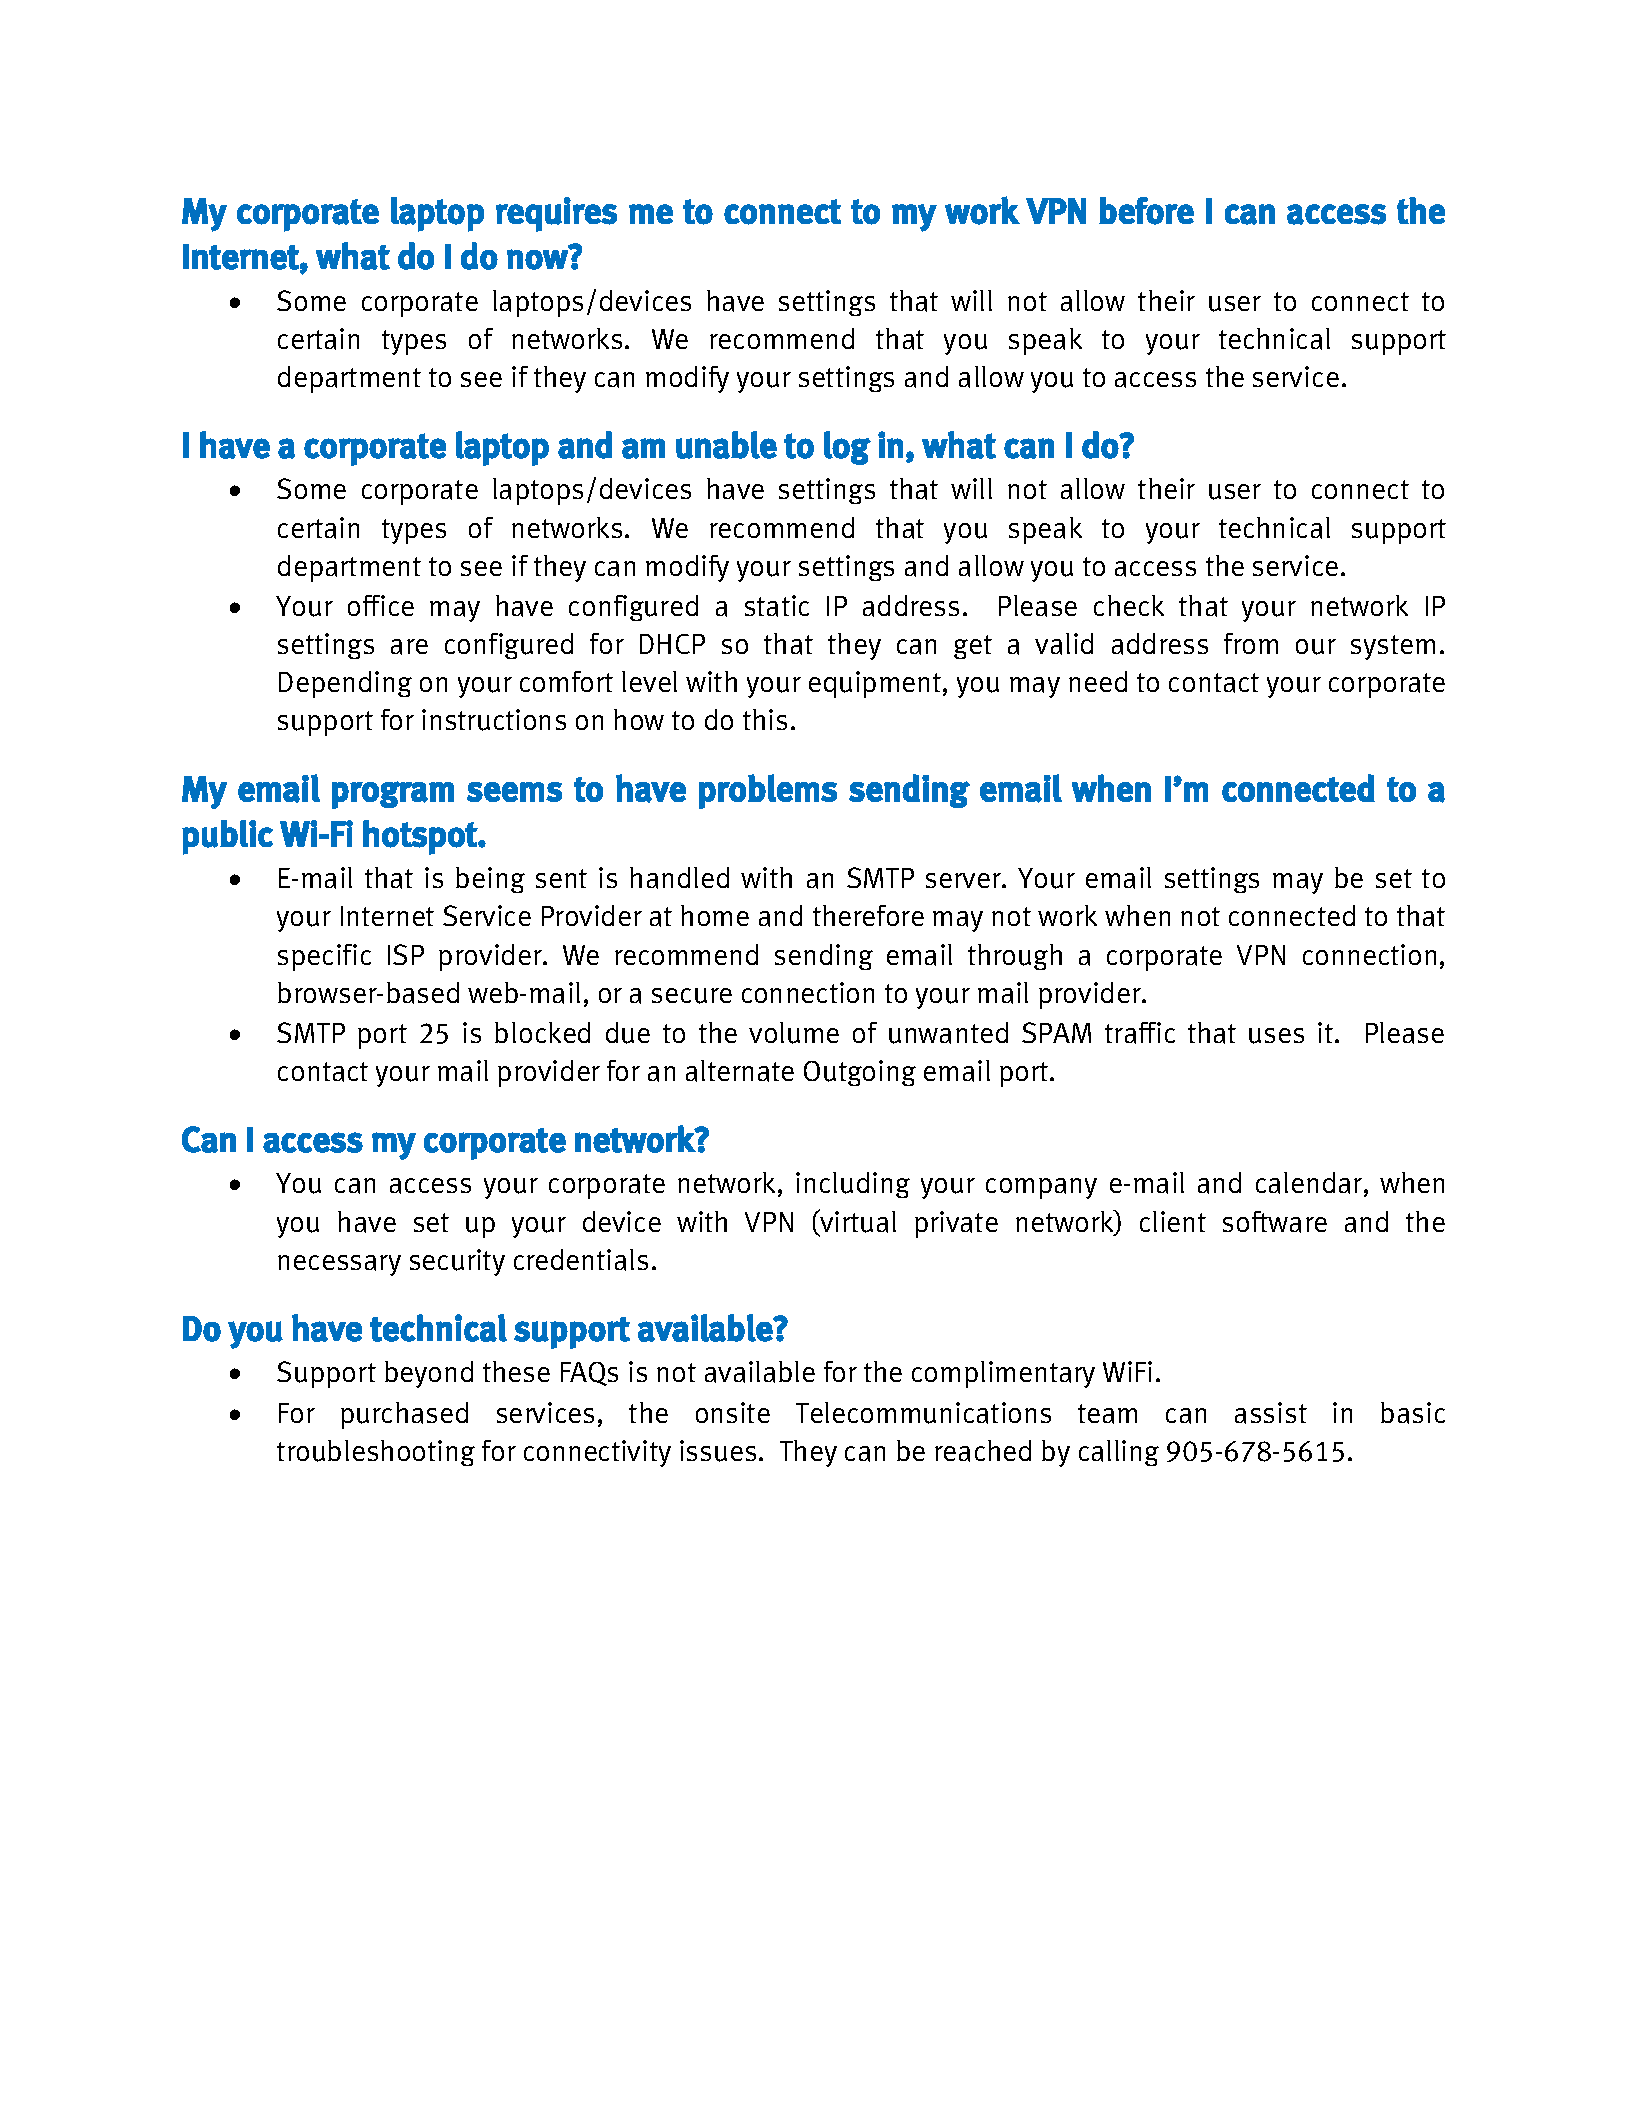  I want to click on office, so click(381, 605).
